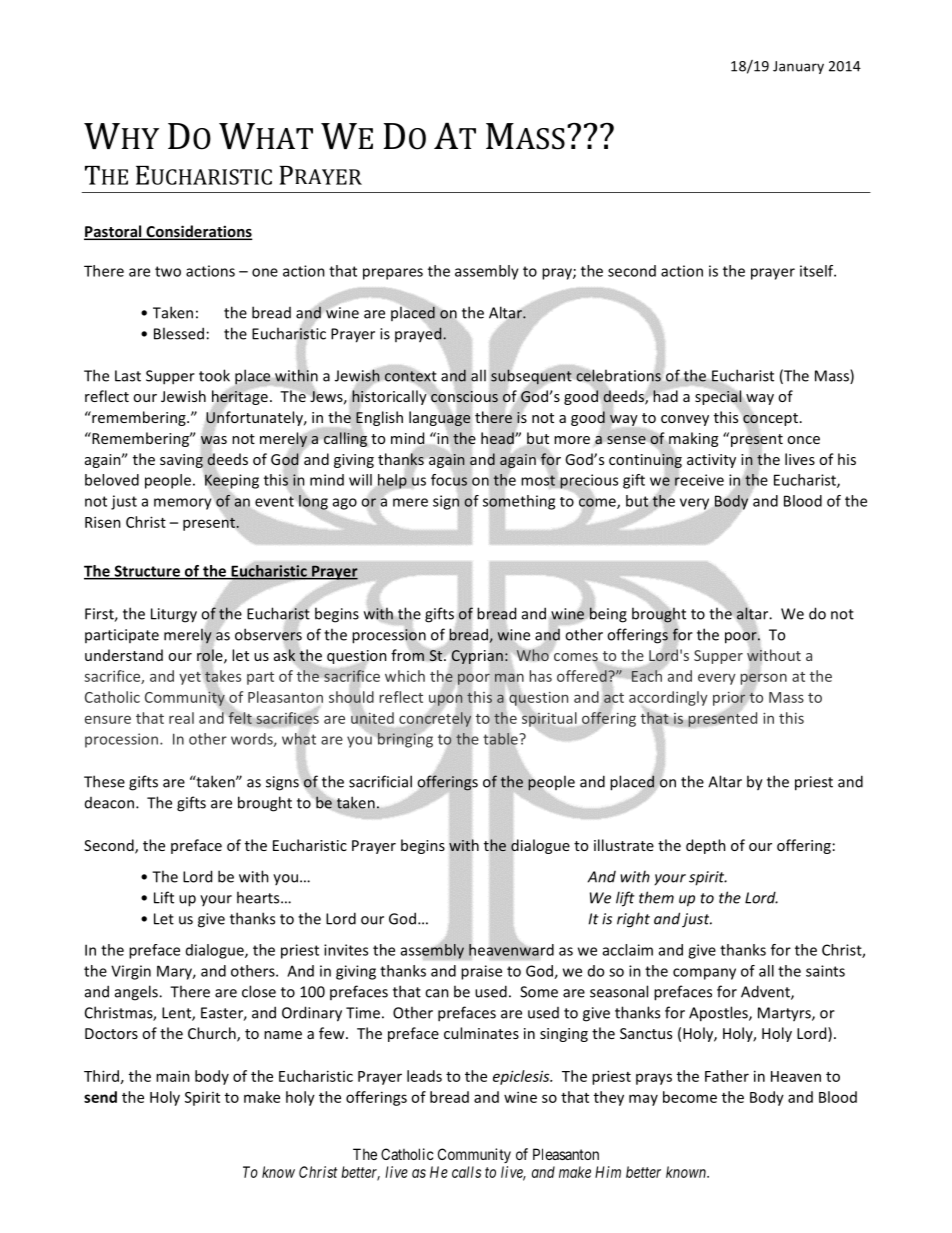  What do you see at coordinates (727, 1076) in the page?
I see `Father` at bounding box center [727, 1076].
